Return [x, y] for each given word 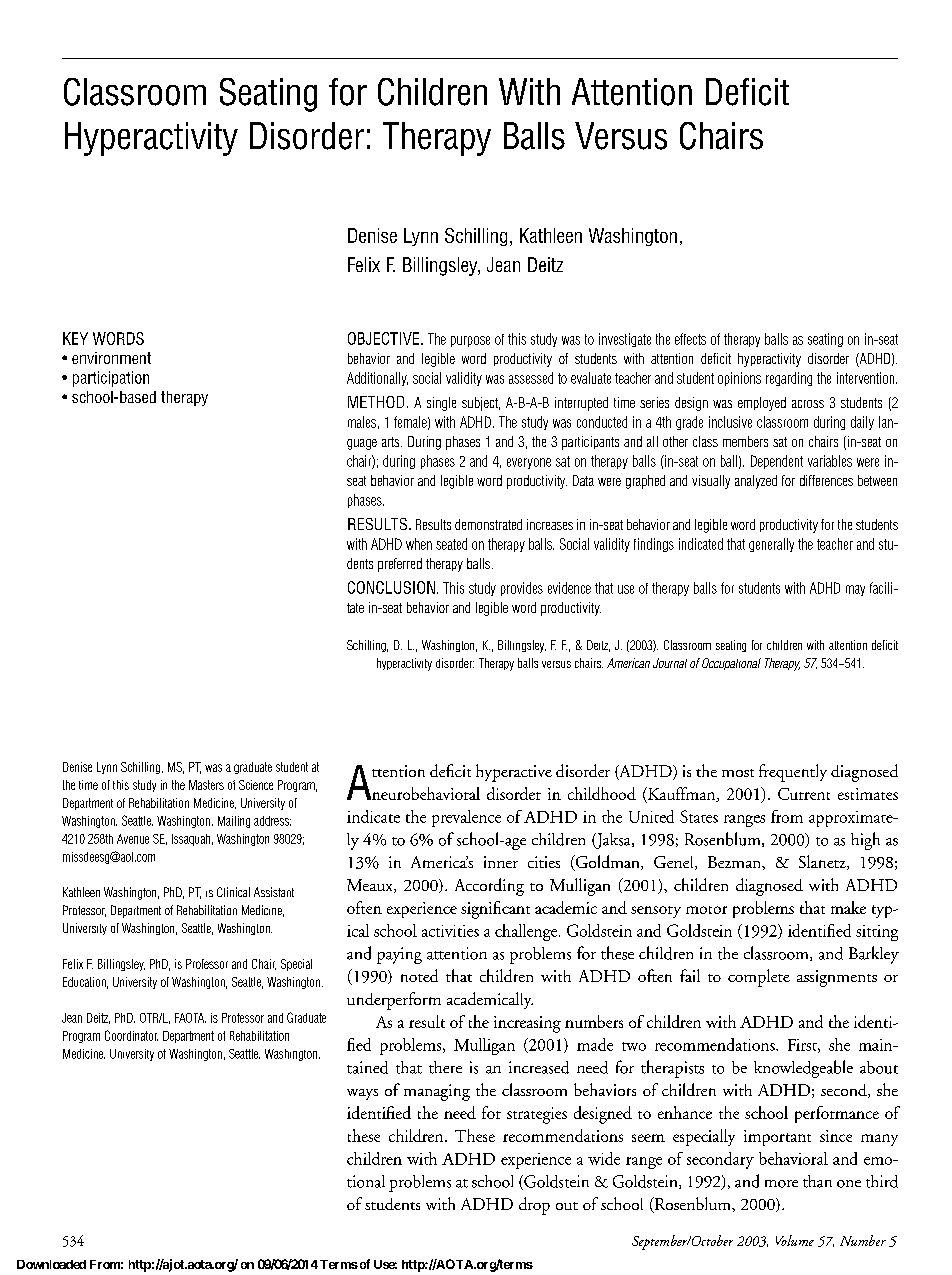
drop [534, 1206]
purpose [470, 341]
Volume [795, 1240]
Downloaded [51, 1264]
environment [111, 358]
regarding [789, 379]
